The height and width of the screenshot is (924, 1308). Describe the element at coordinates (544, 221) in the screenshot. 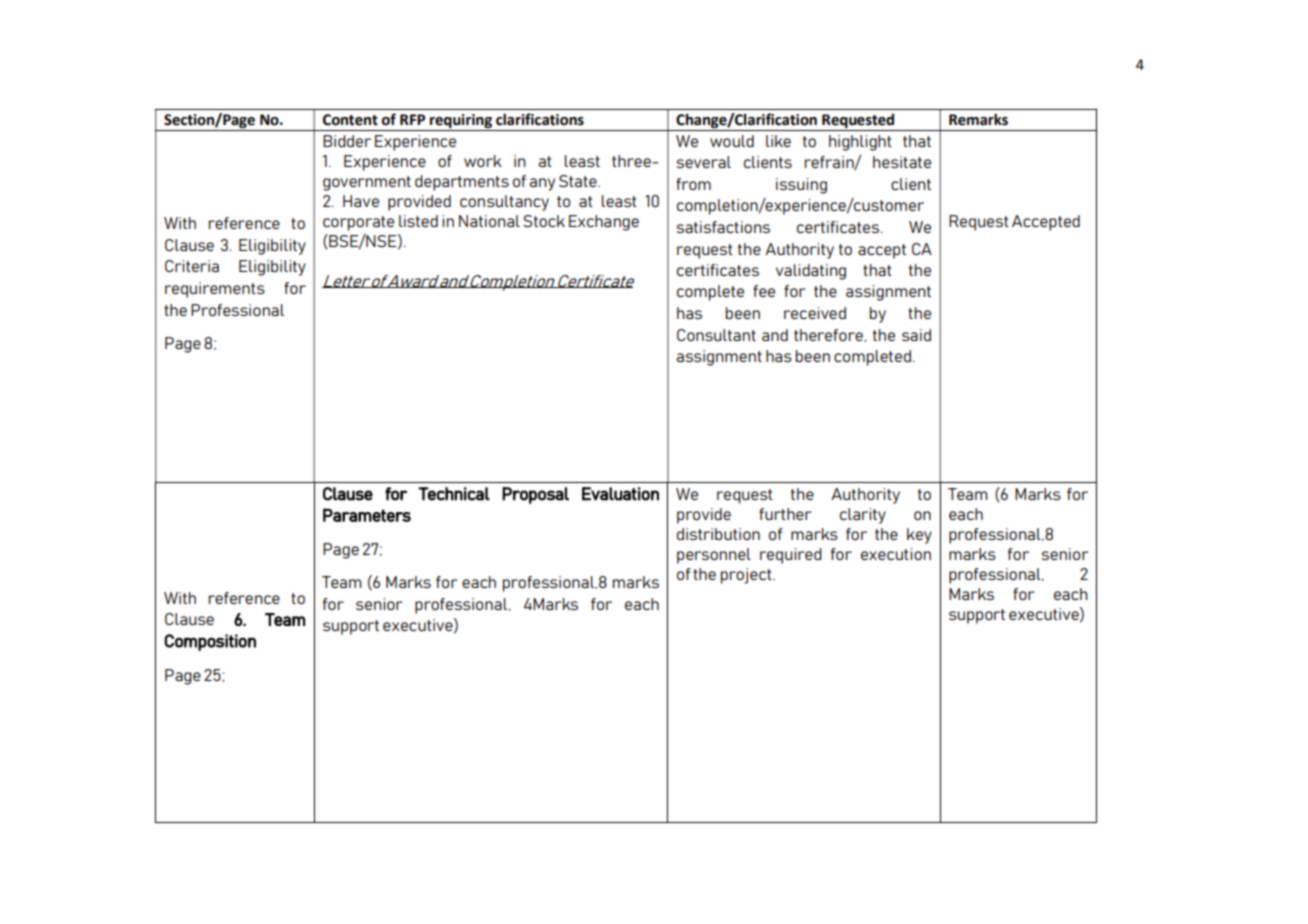

I see `Stock` at that location.
